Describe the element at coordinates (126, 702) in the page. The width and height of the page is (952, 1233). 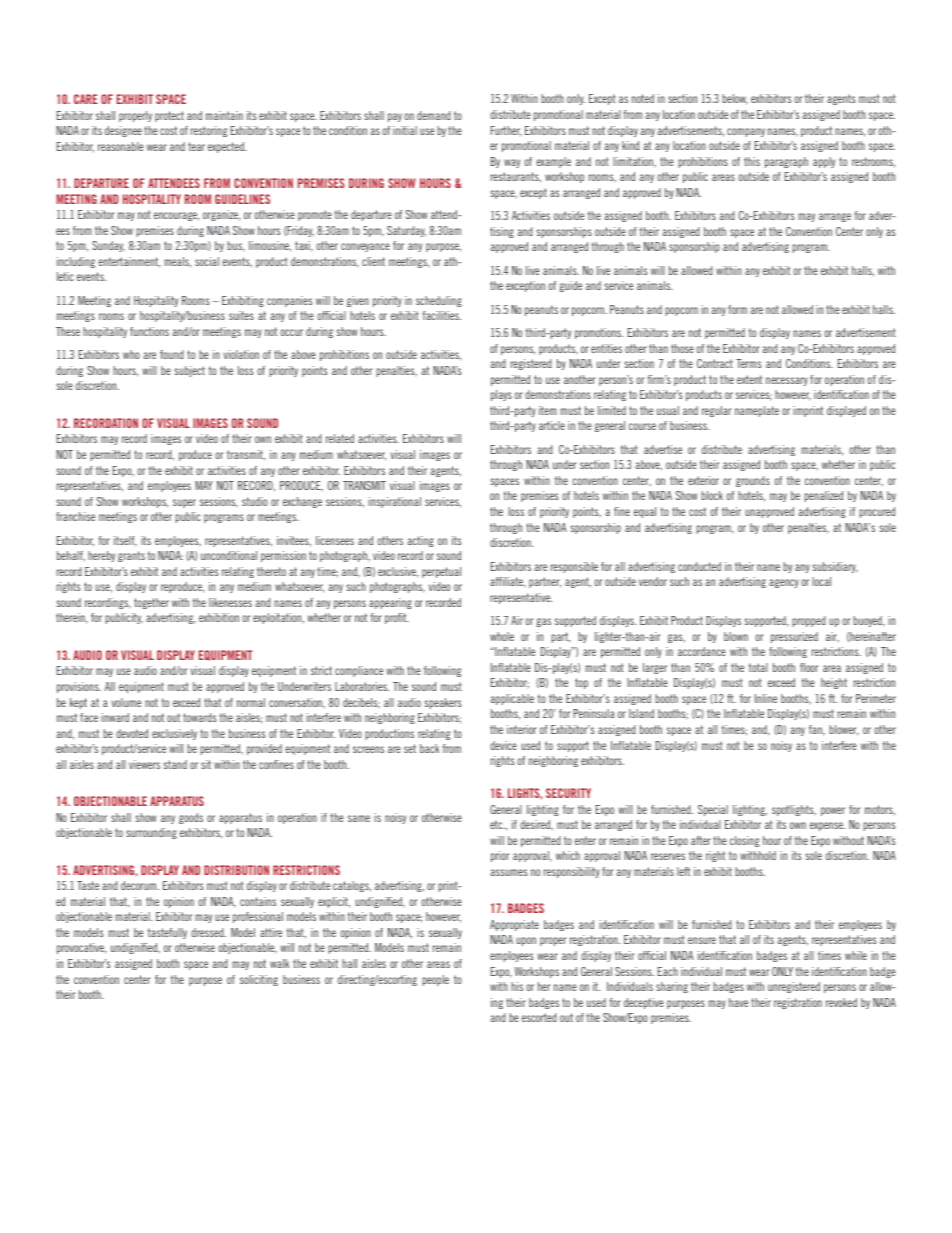
I see `volume` at that location.
